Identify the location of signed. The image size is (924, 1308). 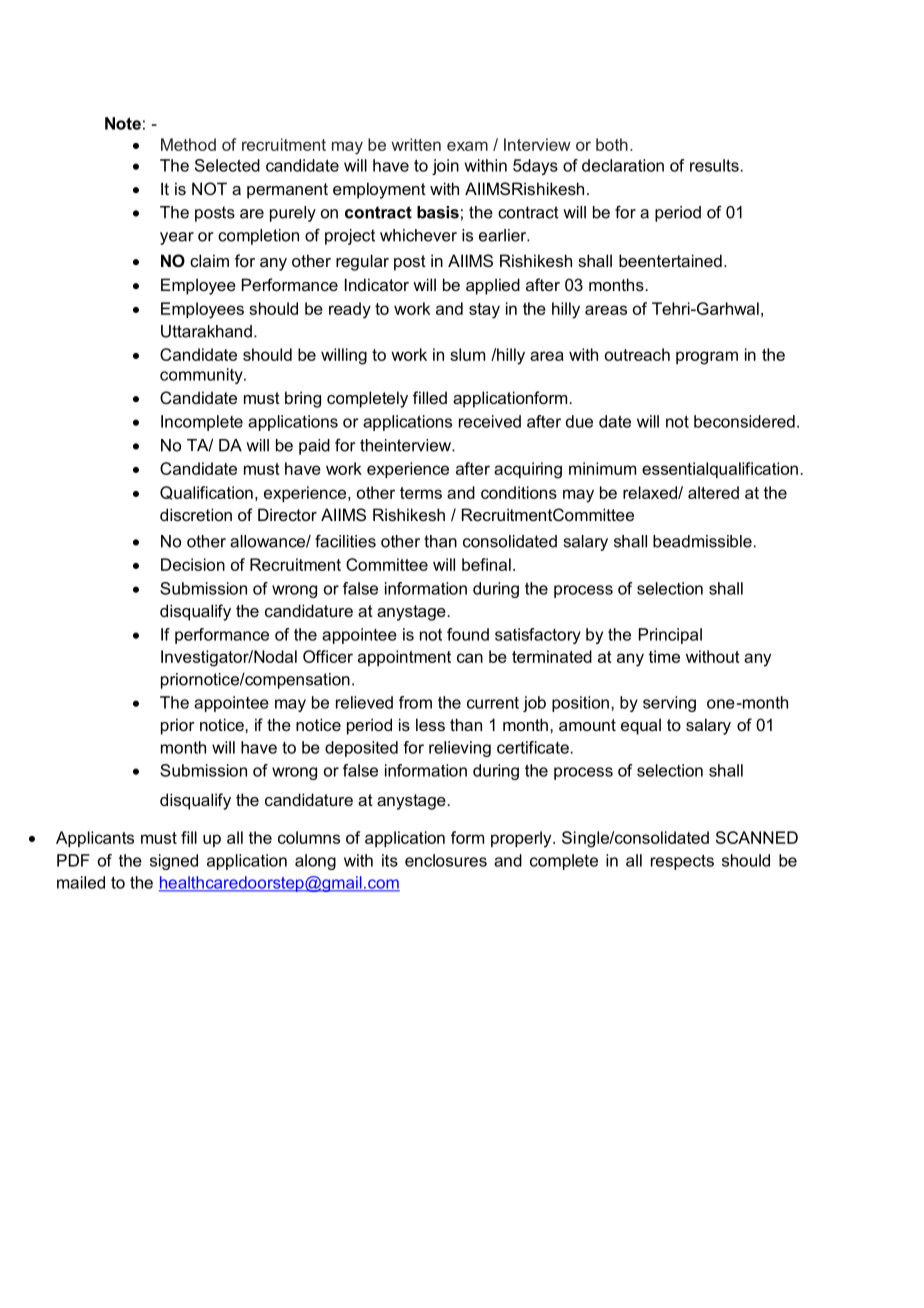
(174, 862).
